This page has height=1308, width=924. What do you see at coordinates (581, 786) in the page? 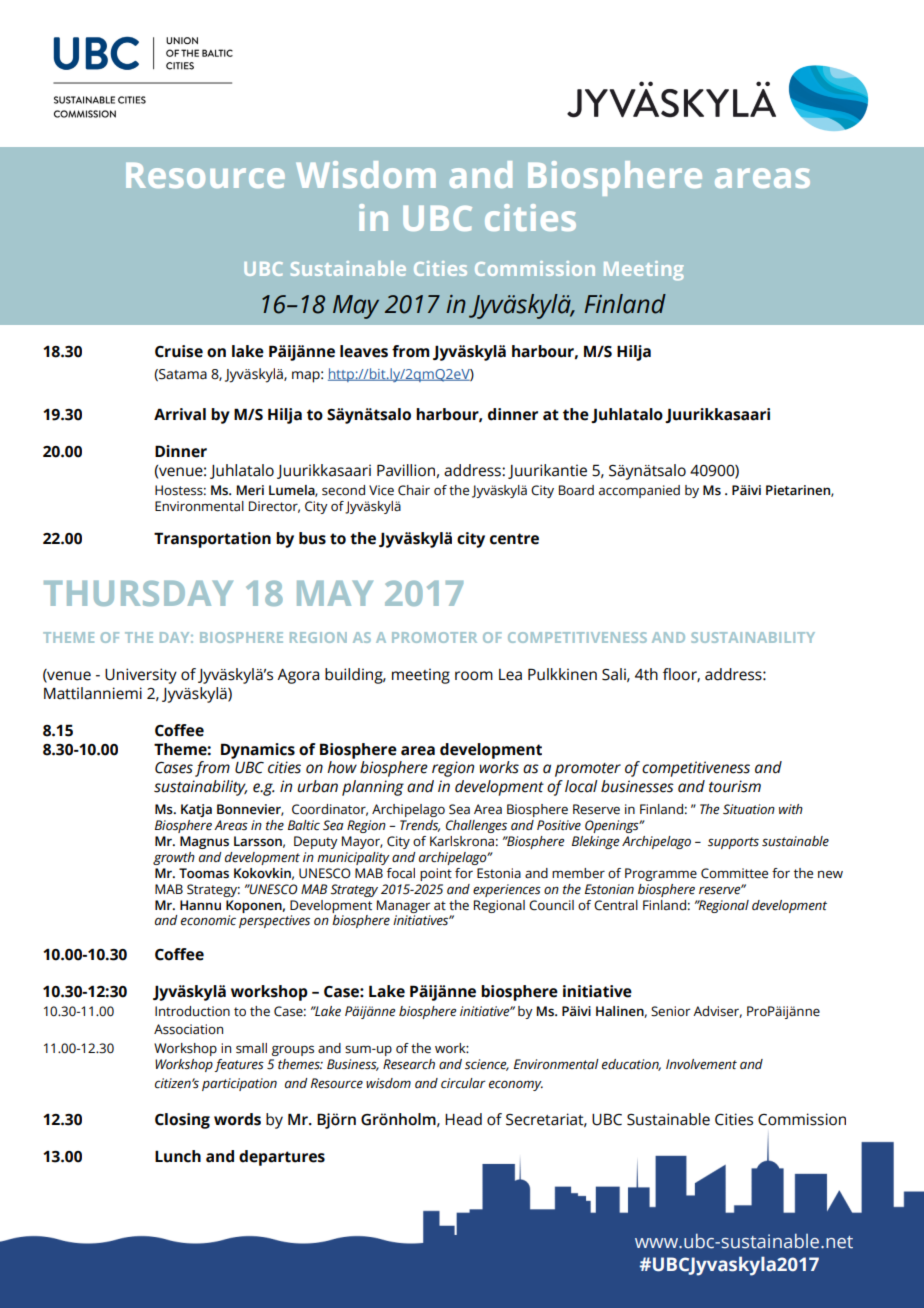
I see `local` at bounding box center [581, 786].
